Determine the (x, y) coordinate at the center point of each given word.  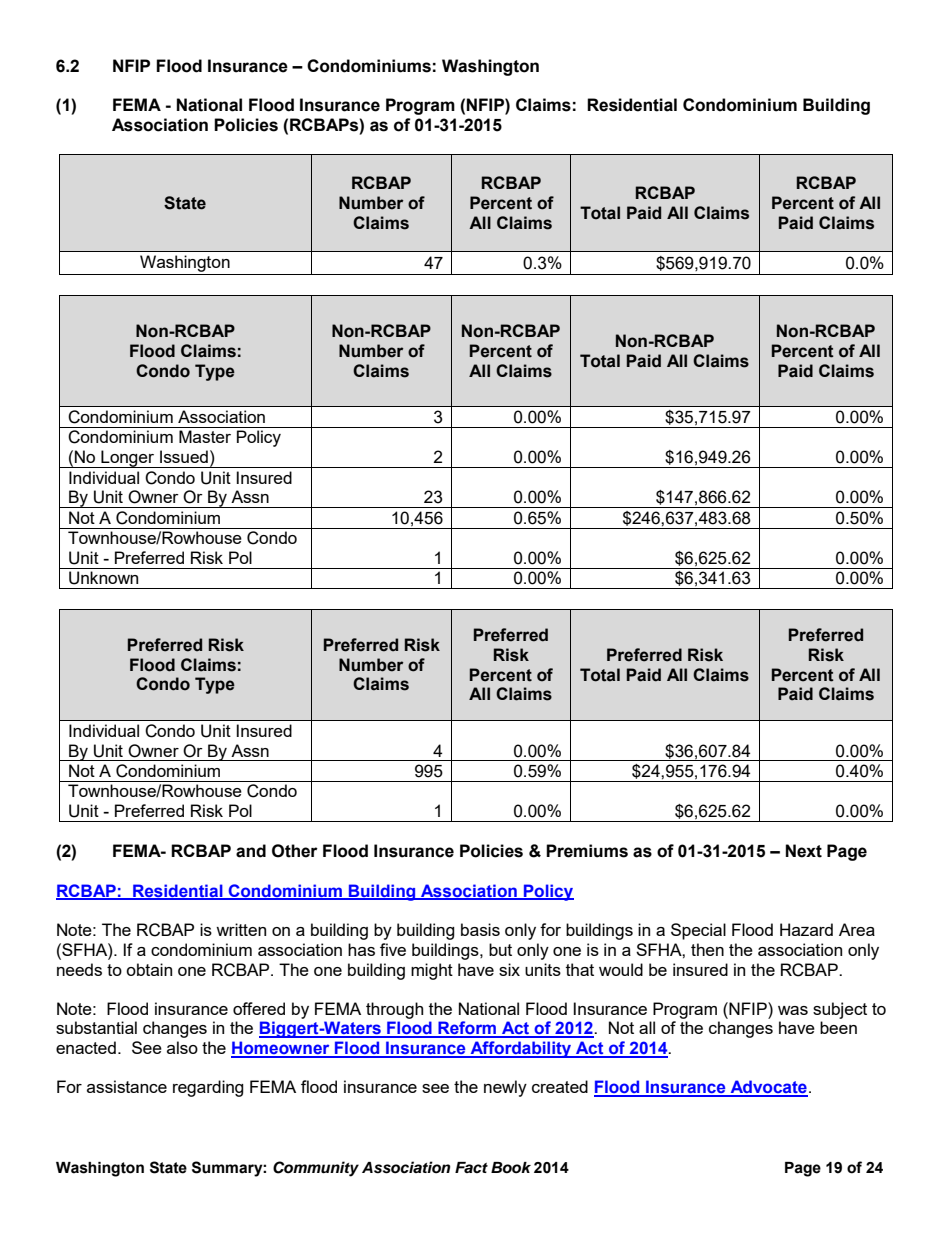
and (251, 851)
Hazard (806, 929)
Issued (184, 456)
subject (840, 1010)
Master (205, 436)
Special (698, 931)
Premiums (587, 851)
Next (804, 851)
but (500, 949)
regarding (208, 1088)
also (182, 1047)
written (241, 929)
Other (295, 851)
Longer (128, 459)
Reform (467, 1029)
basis (480, 929)
